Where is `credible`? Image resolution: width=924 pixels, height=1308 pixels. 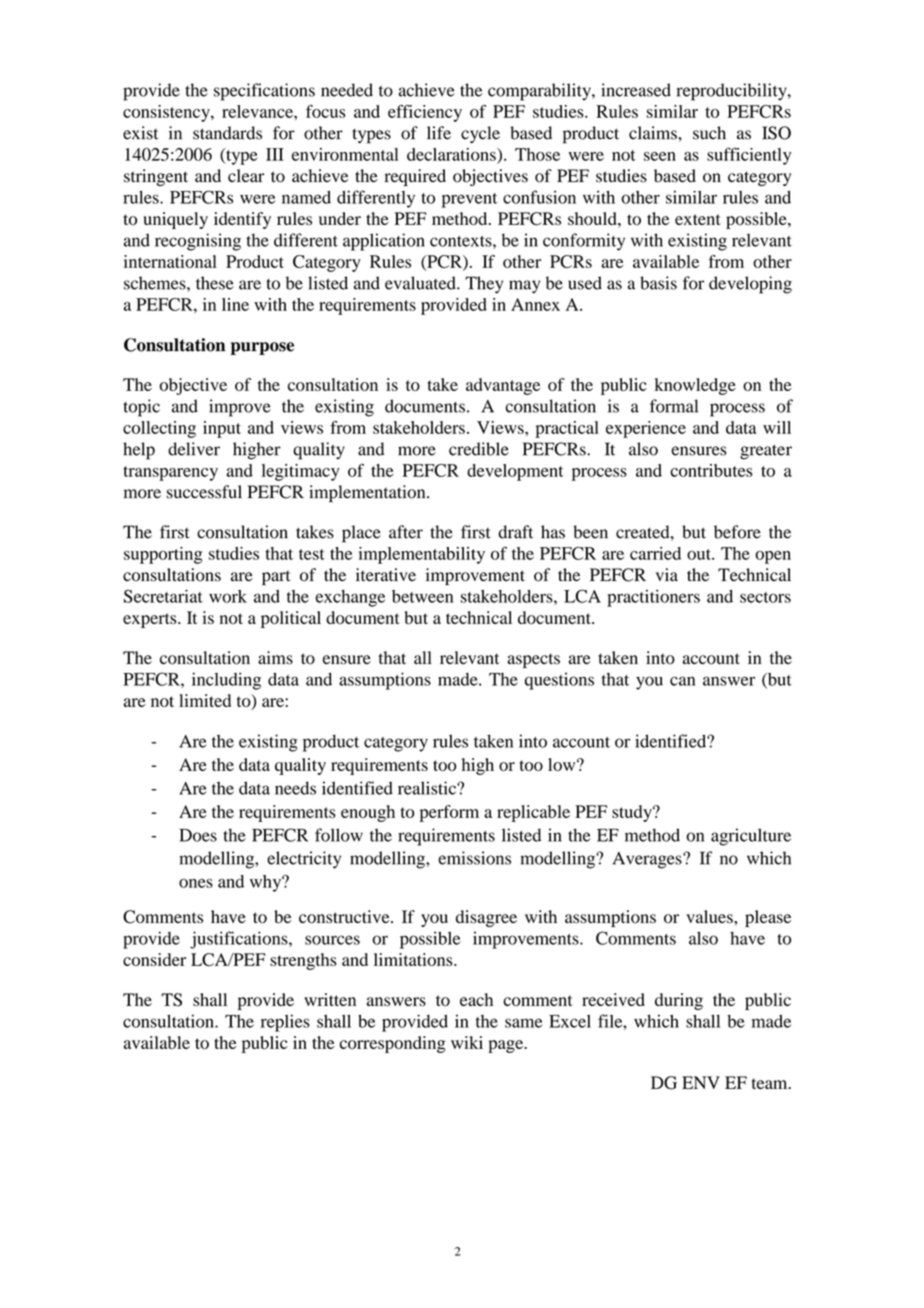 credible is located at coordinates (479, 449).
